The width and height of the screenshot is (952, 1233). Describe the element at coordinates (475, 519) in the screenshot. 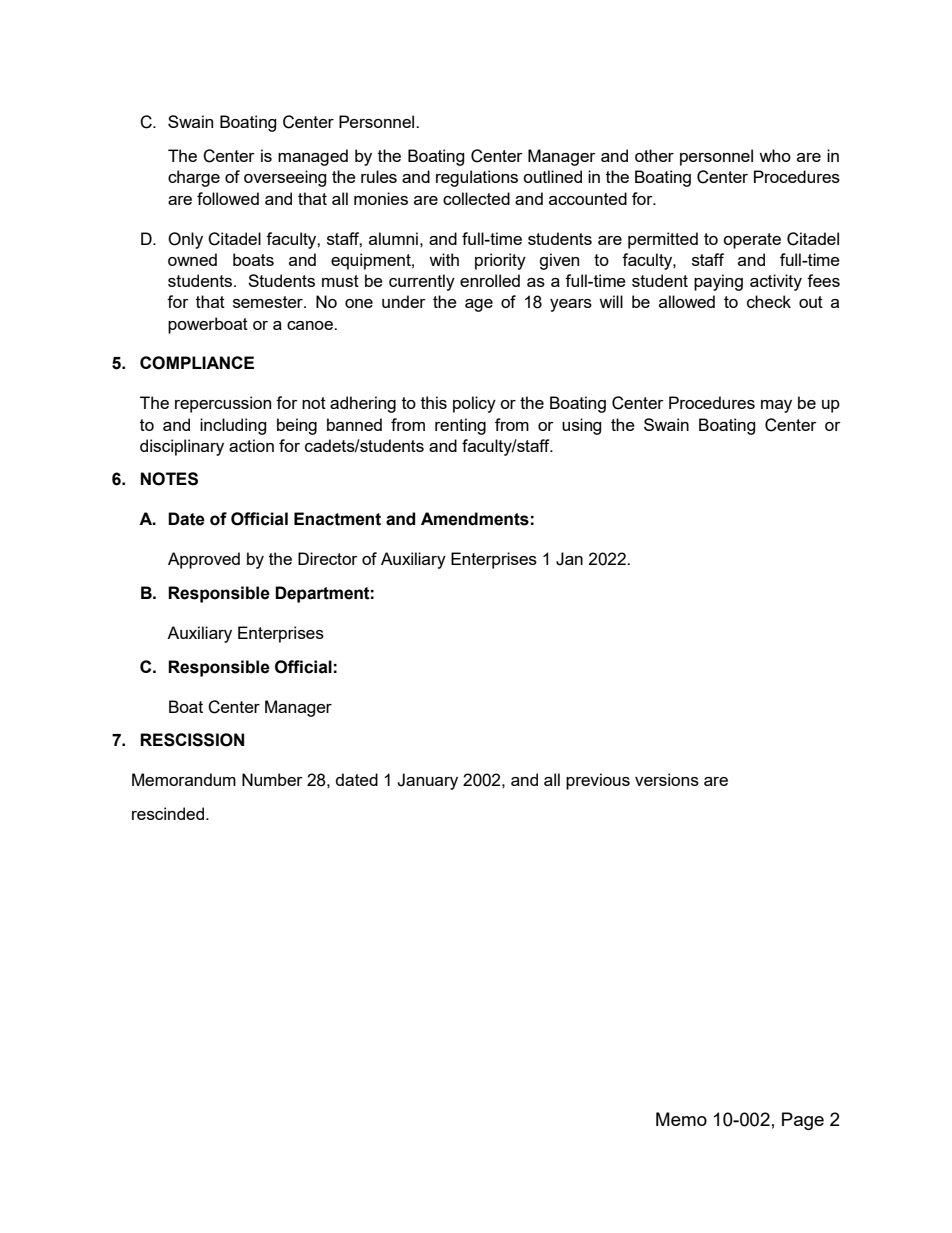

I see `Amendments` at that location.
